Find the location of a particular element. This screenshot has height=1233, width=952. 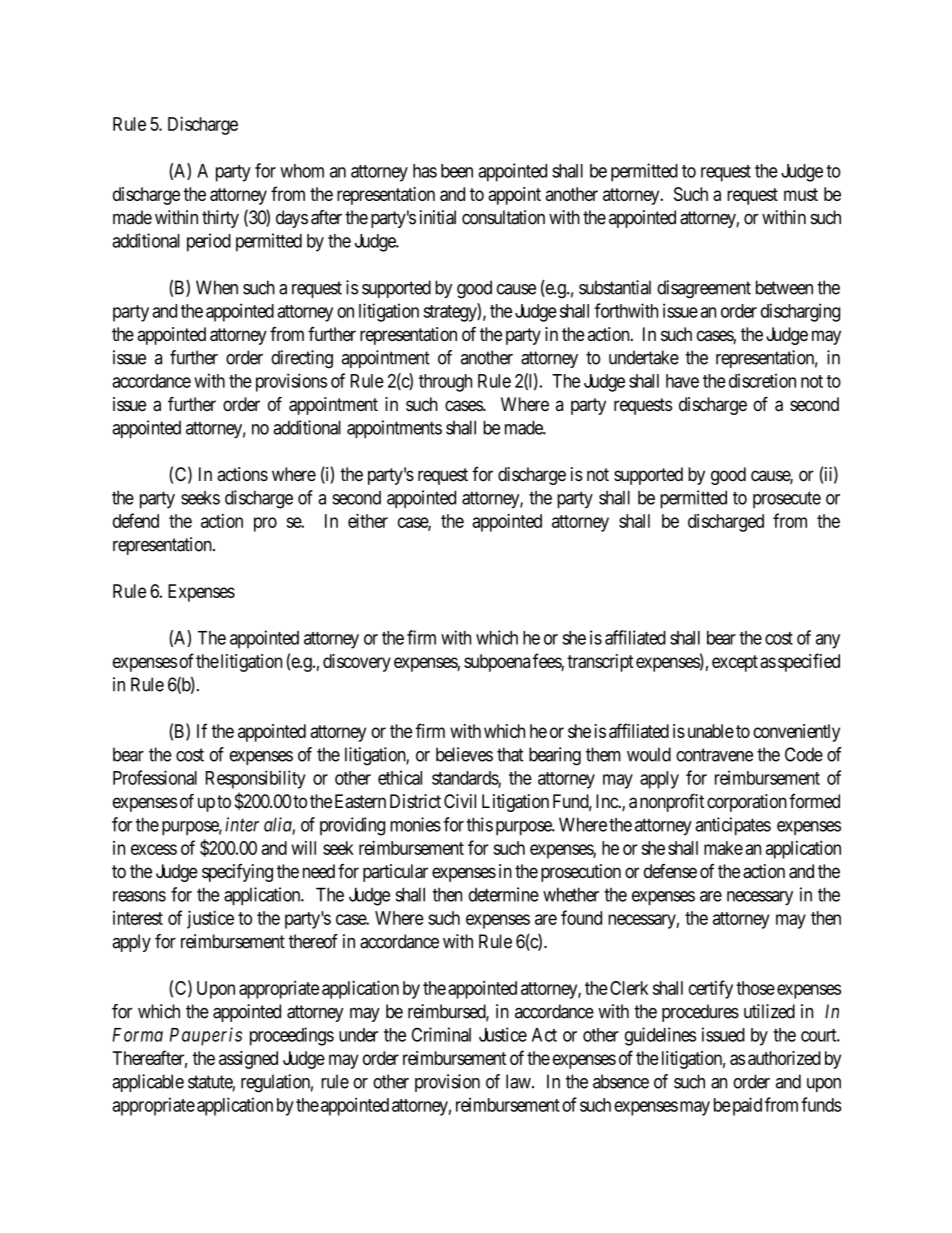

consultation is located at coordinates (503, 217).
